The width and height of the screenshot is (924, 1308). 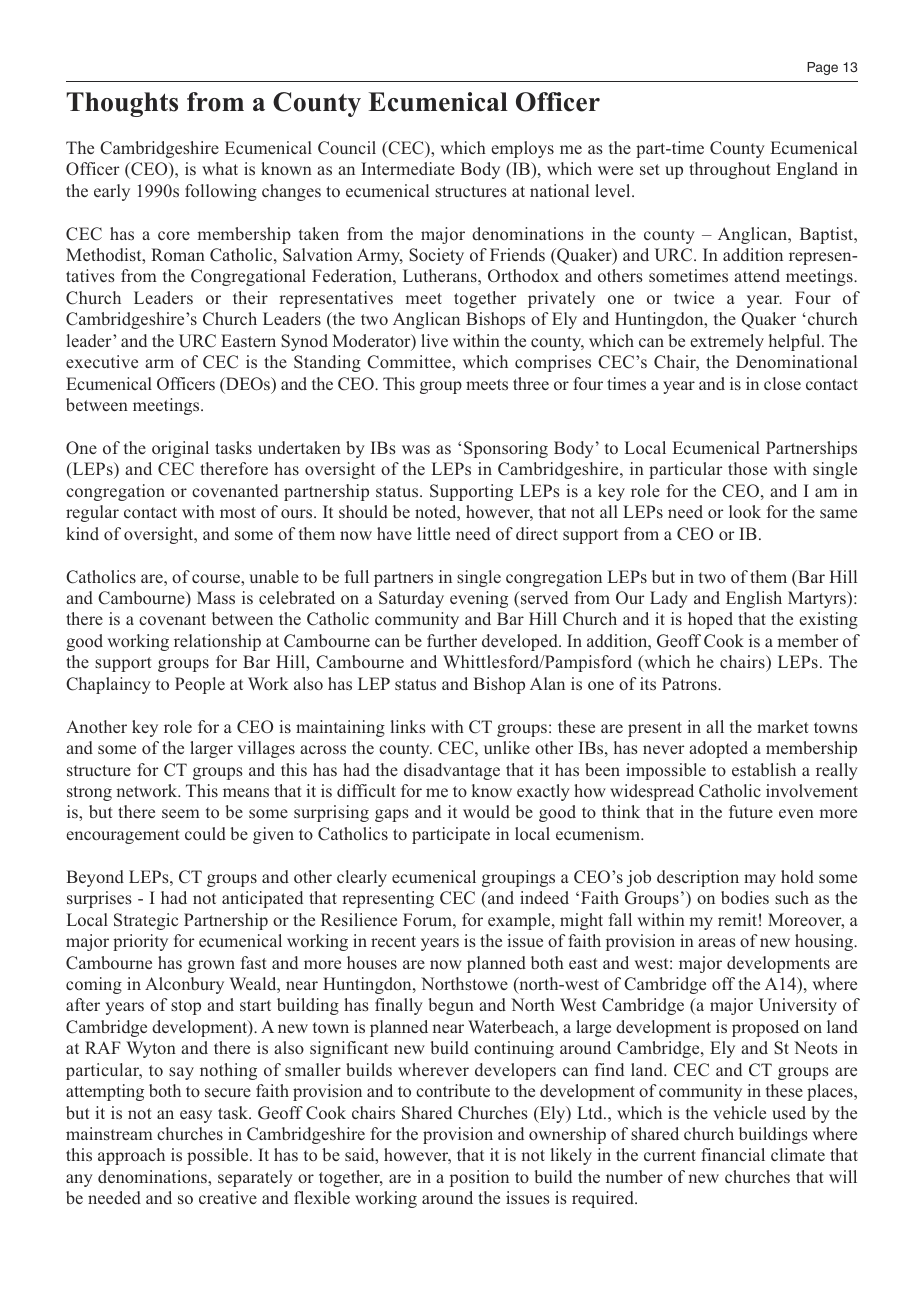 What do you see at coordinates (506, 449) in the screenshot?
I see `Sponsoring` at bounding box center [506, 449].
